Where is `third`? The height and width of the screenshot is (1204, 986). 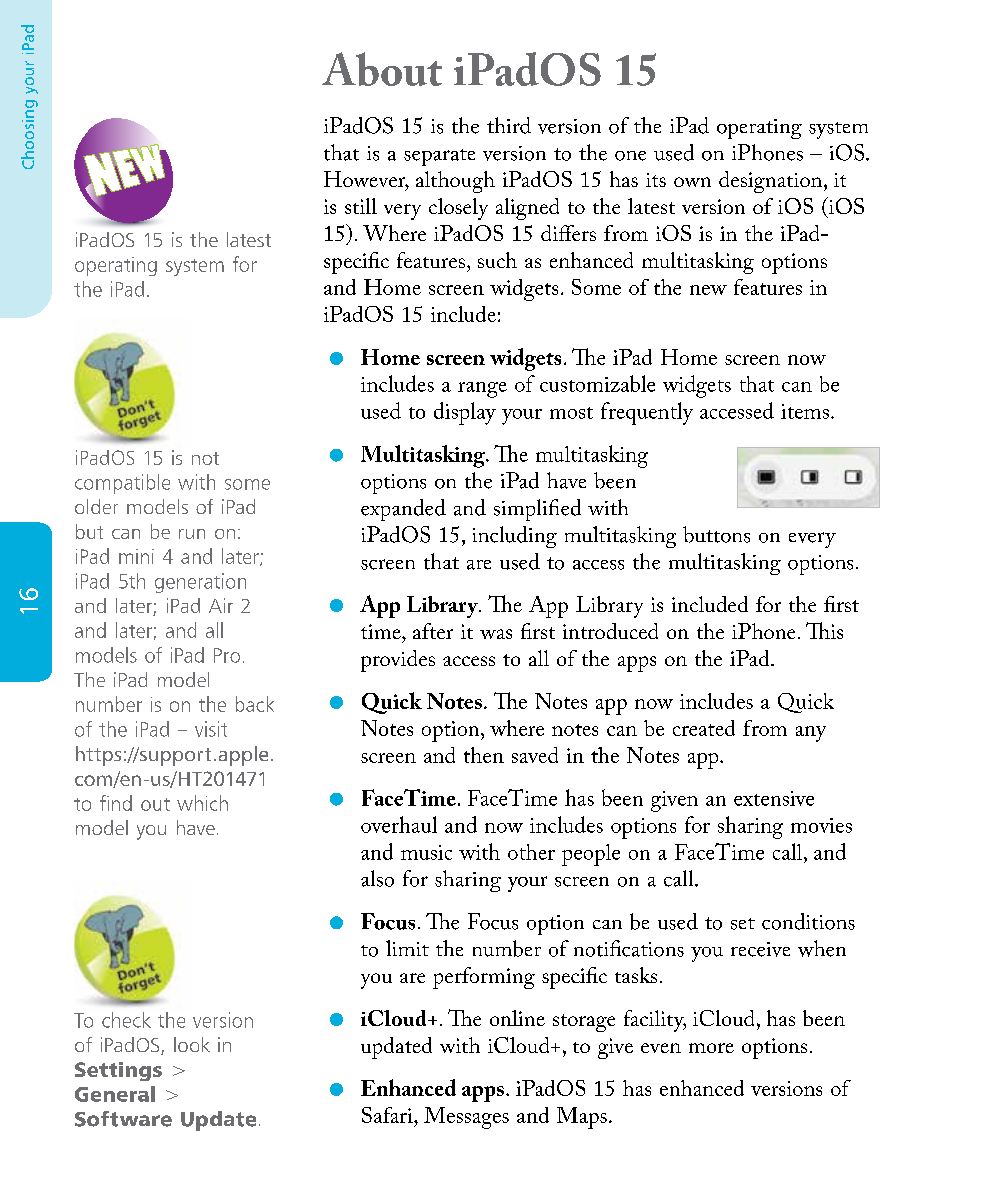
third is located at coordinates (509, 125).
